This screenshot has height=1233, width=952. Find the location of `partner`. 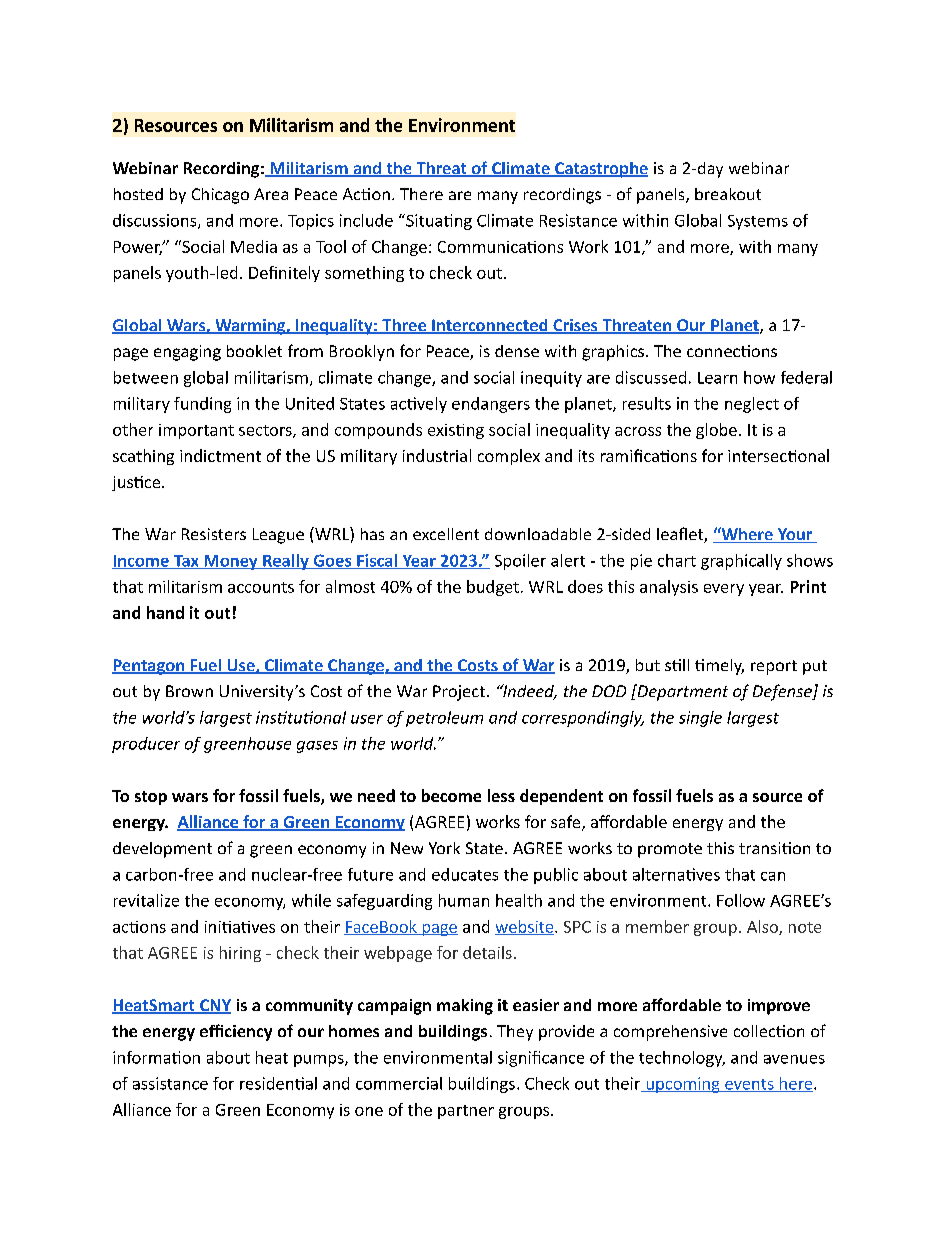

partner is located at coordinates (466, 1112).
